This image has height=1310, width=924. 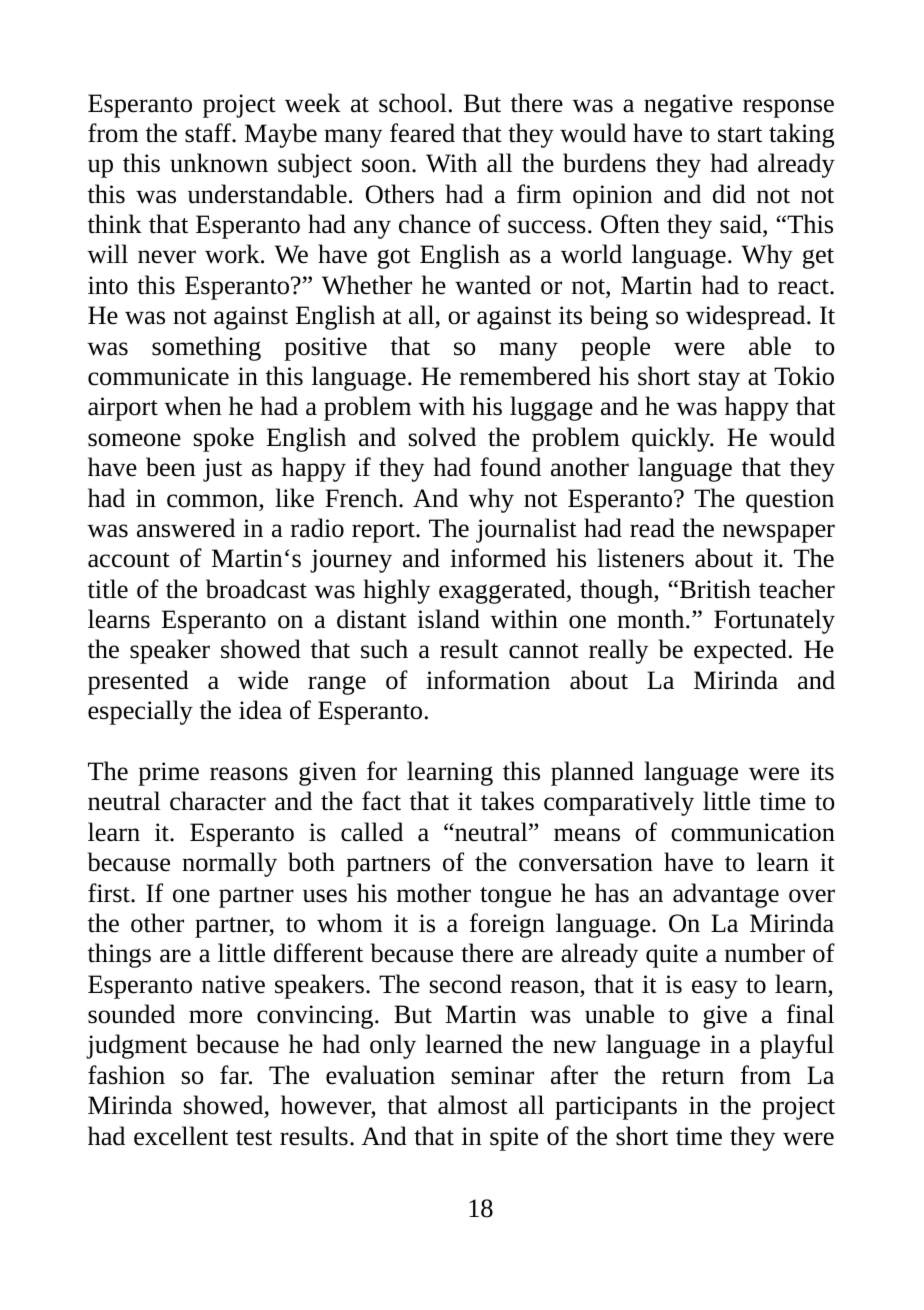 What do you see at coordinates (209, 133) in the image?
I see `staff` at bounding box center [209, 133].
